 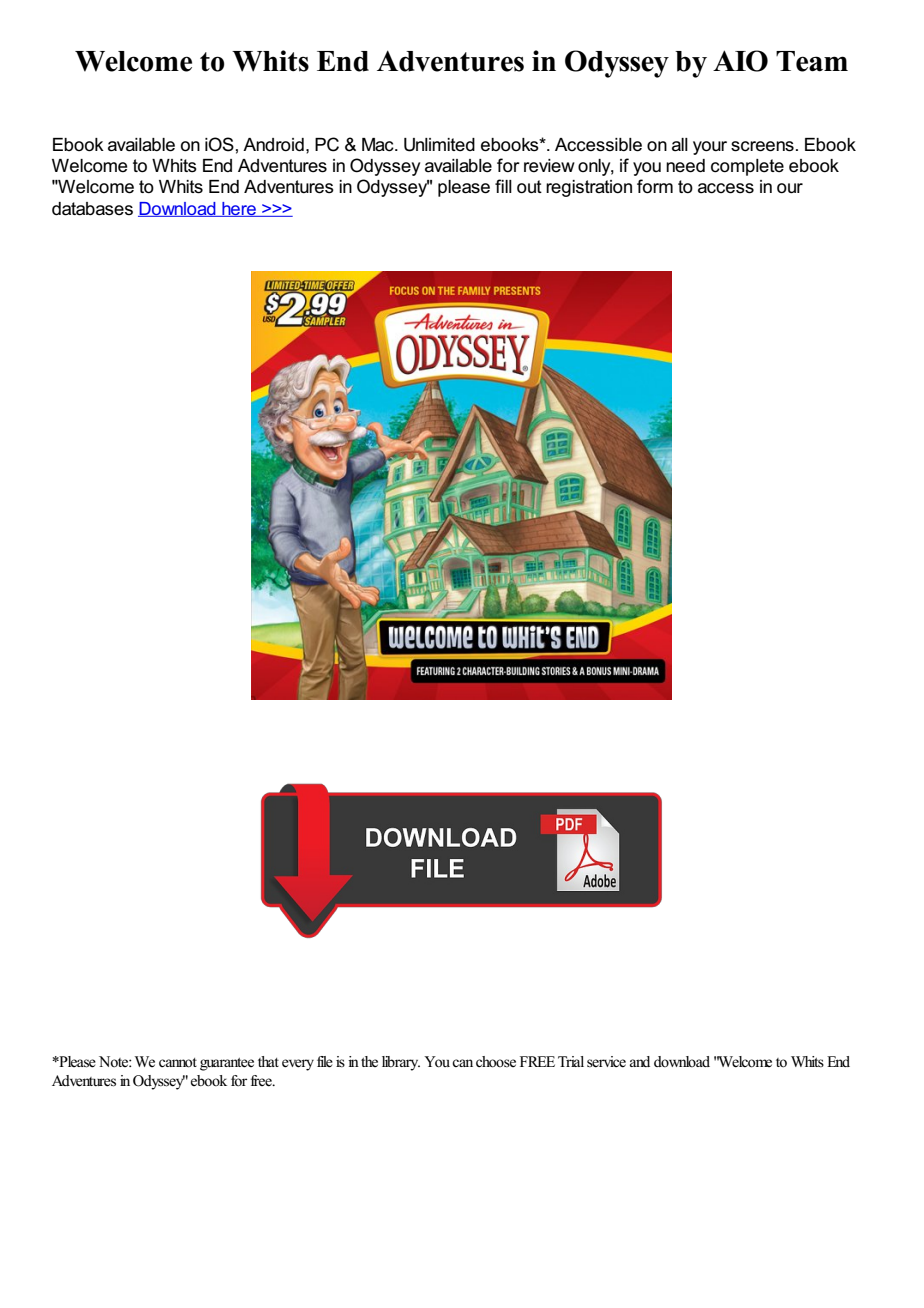 I want to click on here, so click(x=239, y=209).
